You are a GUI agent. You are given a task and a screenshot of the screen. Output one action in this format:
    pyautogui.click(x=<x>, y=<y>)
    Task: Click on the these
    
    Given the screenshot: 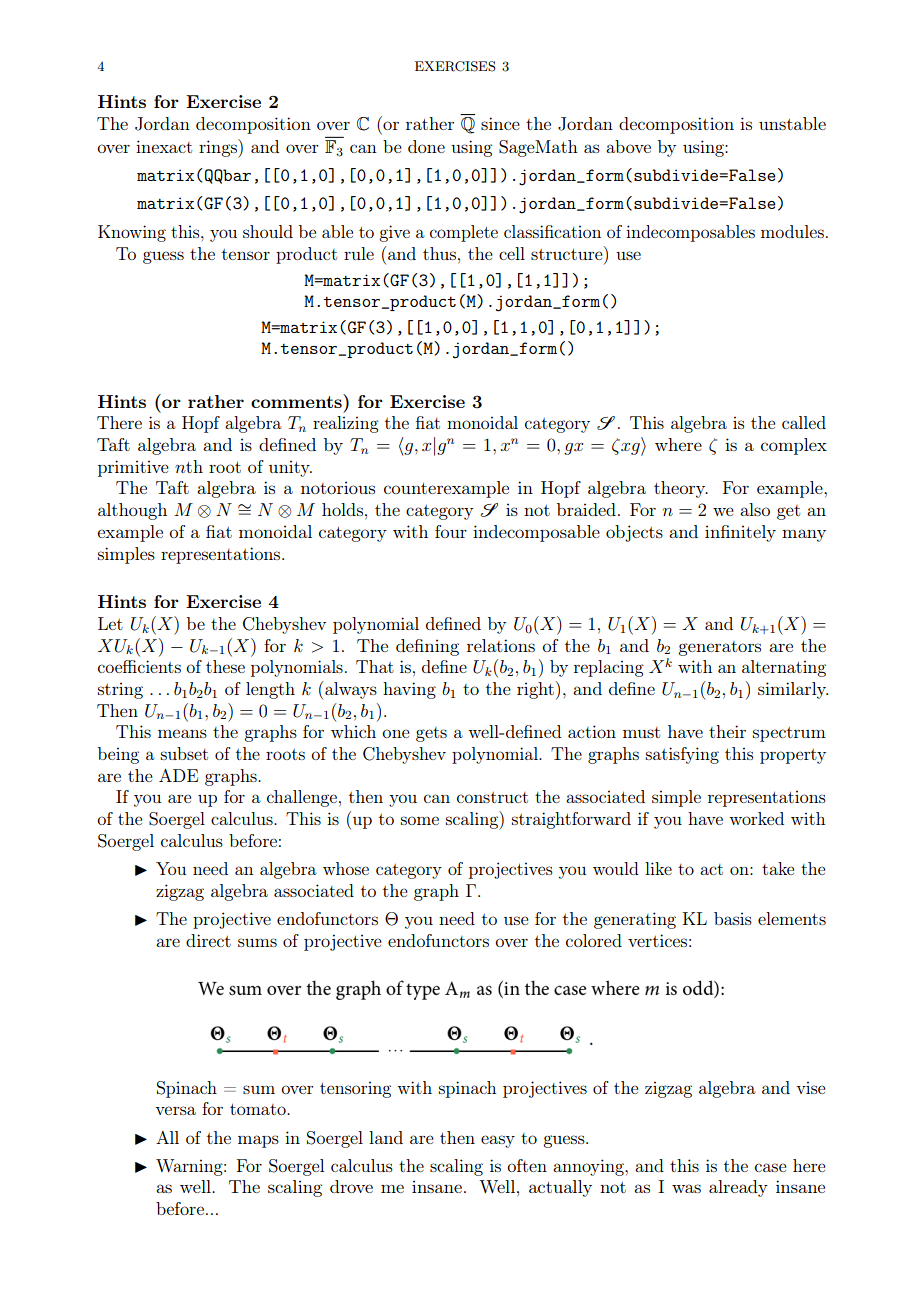 What is the action you would take?
    pyautogui.click(x=225, y=666)
